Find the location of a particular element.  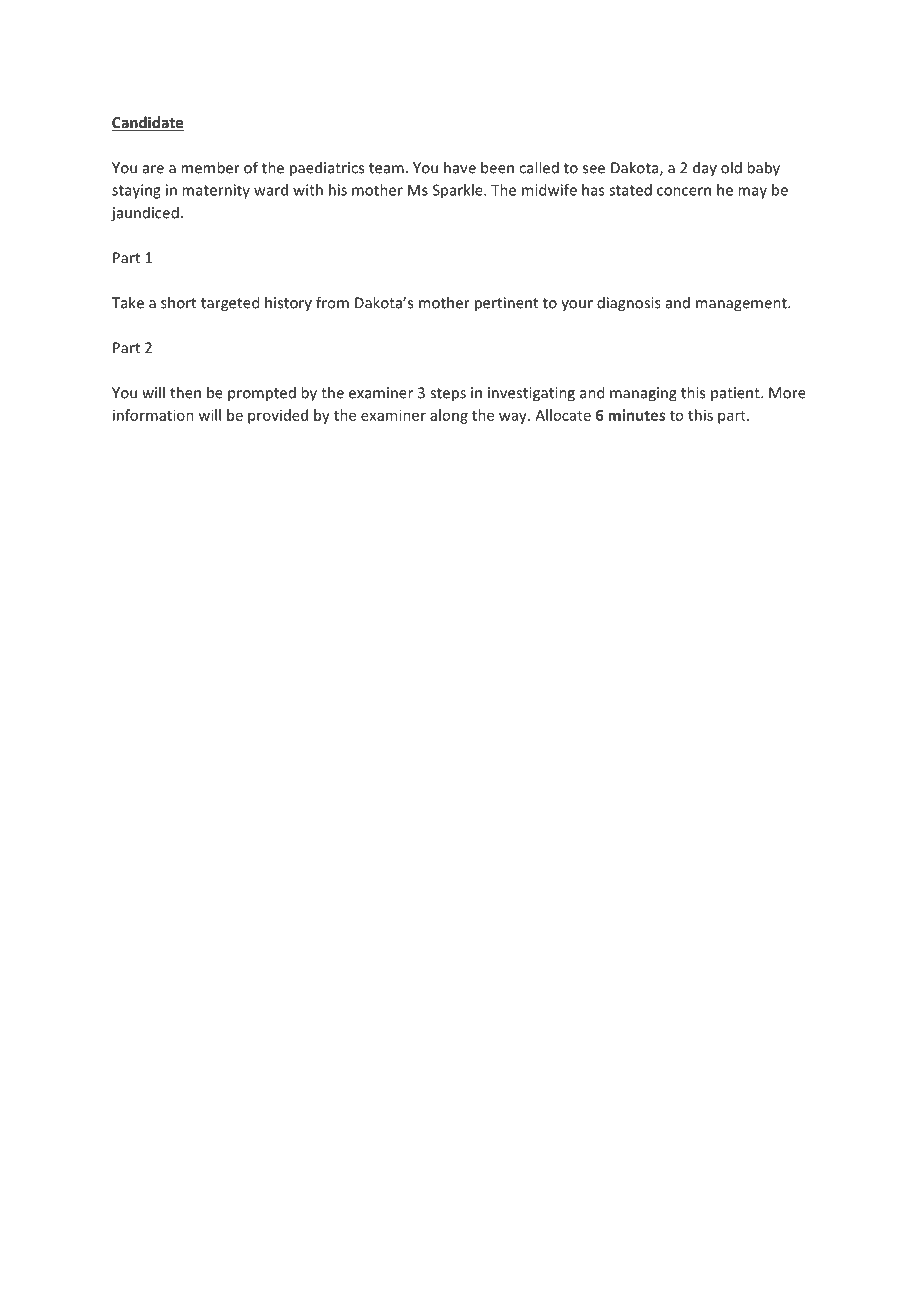

maternity is located at coordinates (216, 191).
